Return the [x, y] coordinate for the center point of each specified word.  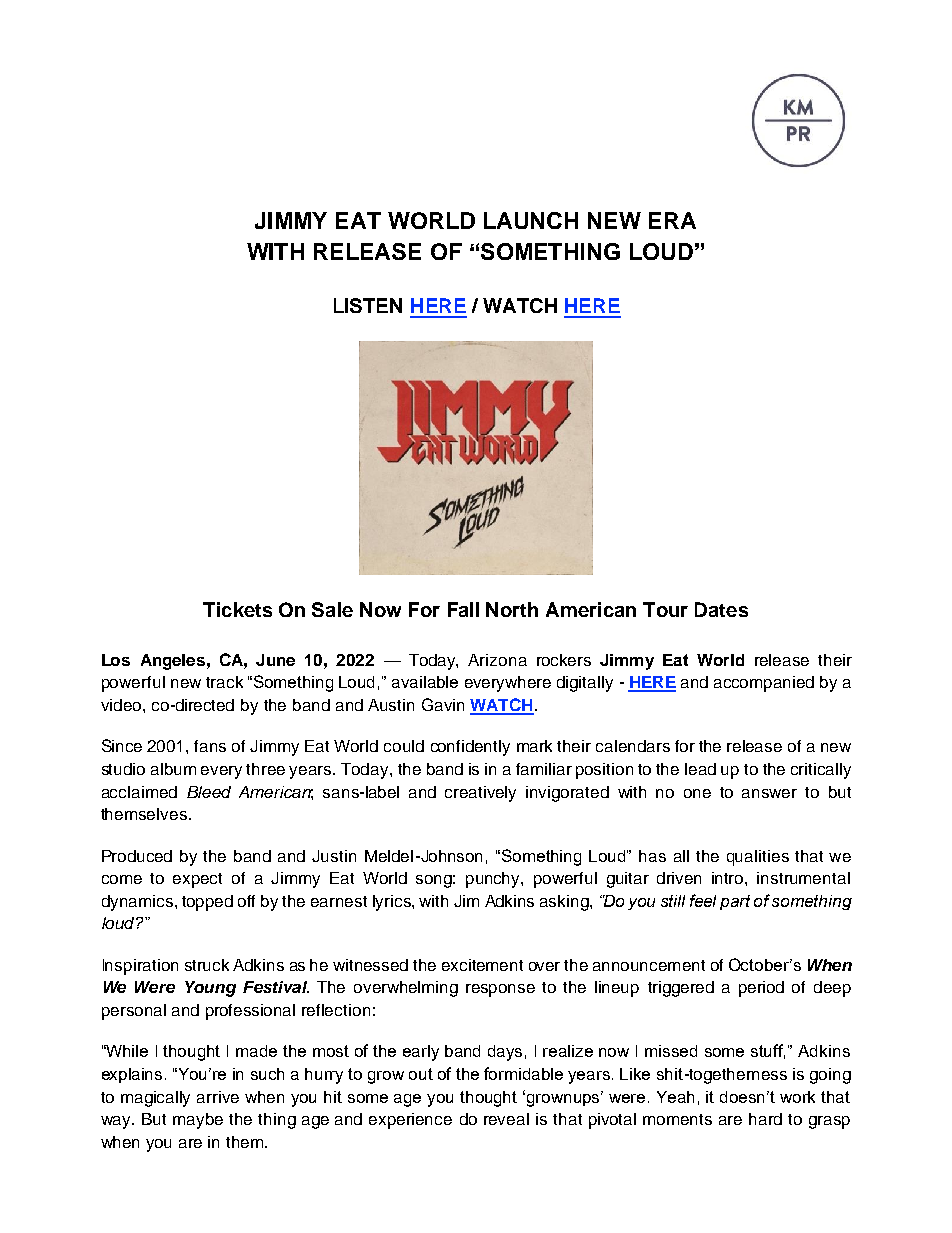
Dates [721, 609]
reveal [506, 1119]
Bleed [209, 792]
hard [765, 1119]
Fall [463, 609]
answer [769, 793]
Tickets [237, 609]
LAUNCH [531, 220]
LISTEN [368, 305]
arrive [218, 1097]
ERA [672, 220]
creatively [480, 794]
